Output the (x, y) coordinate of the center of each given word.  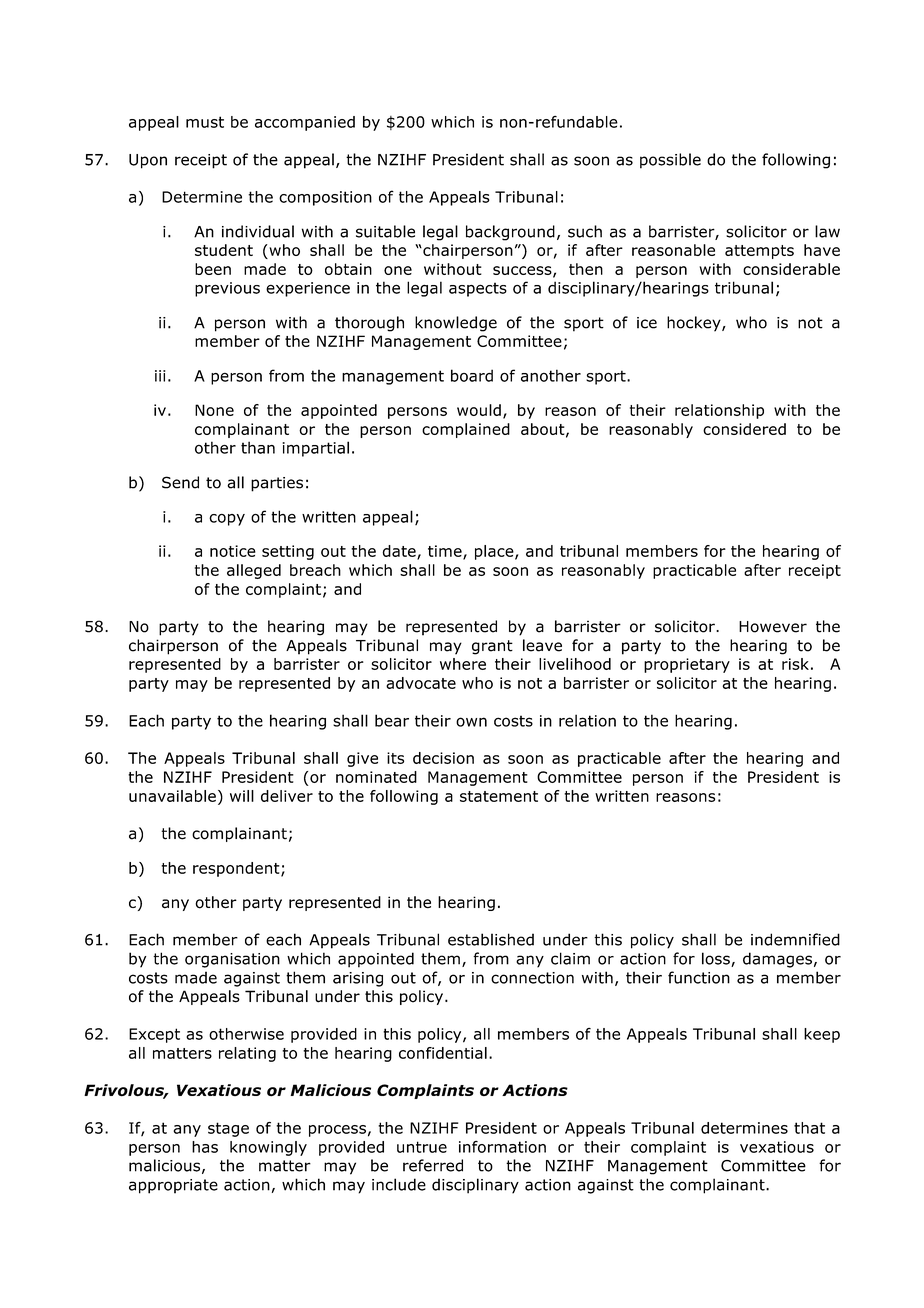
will (242, 796)
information (502, 1147)
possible (670, 161)
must (205, 122)
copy (227, 520)
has (205, 1147)
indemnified (795, 939)
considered (744, 429)
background (510, 233)
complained (466, 430)
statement (499, 796)
